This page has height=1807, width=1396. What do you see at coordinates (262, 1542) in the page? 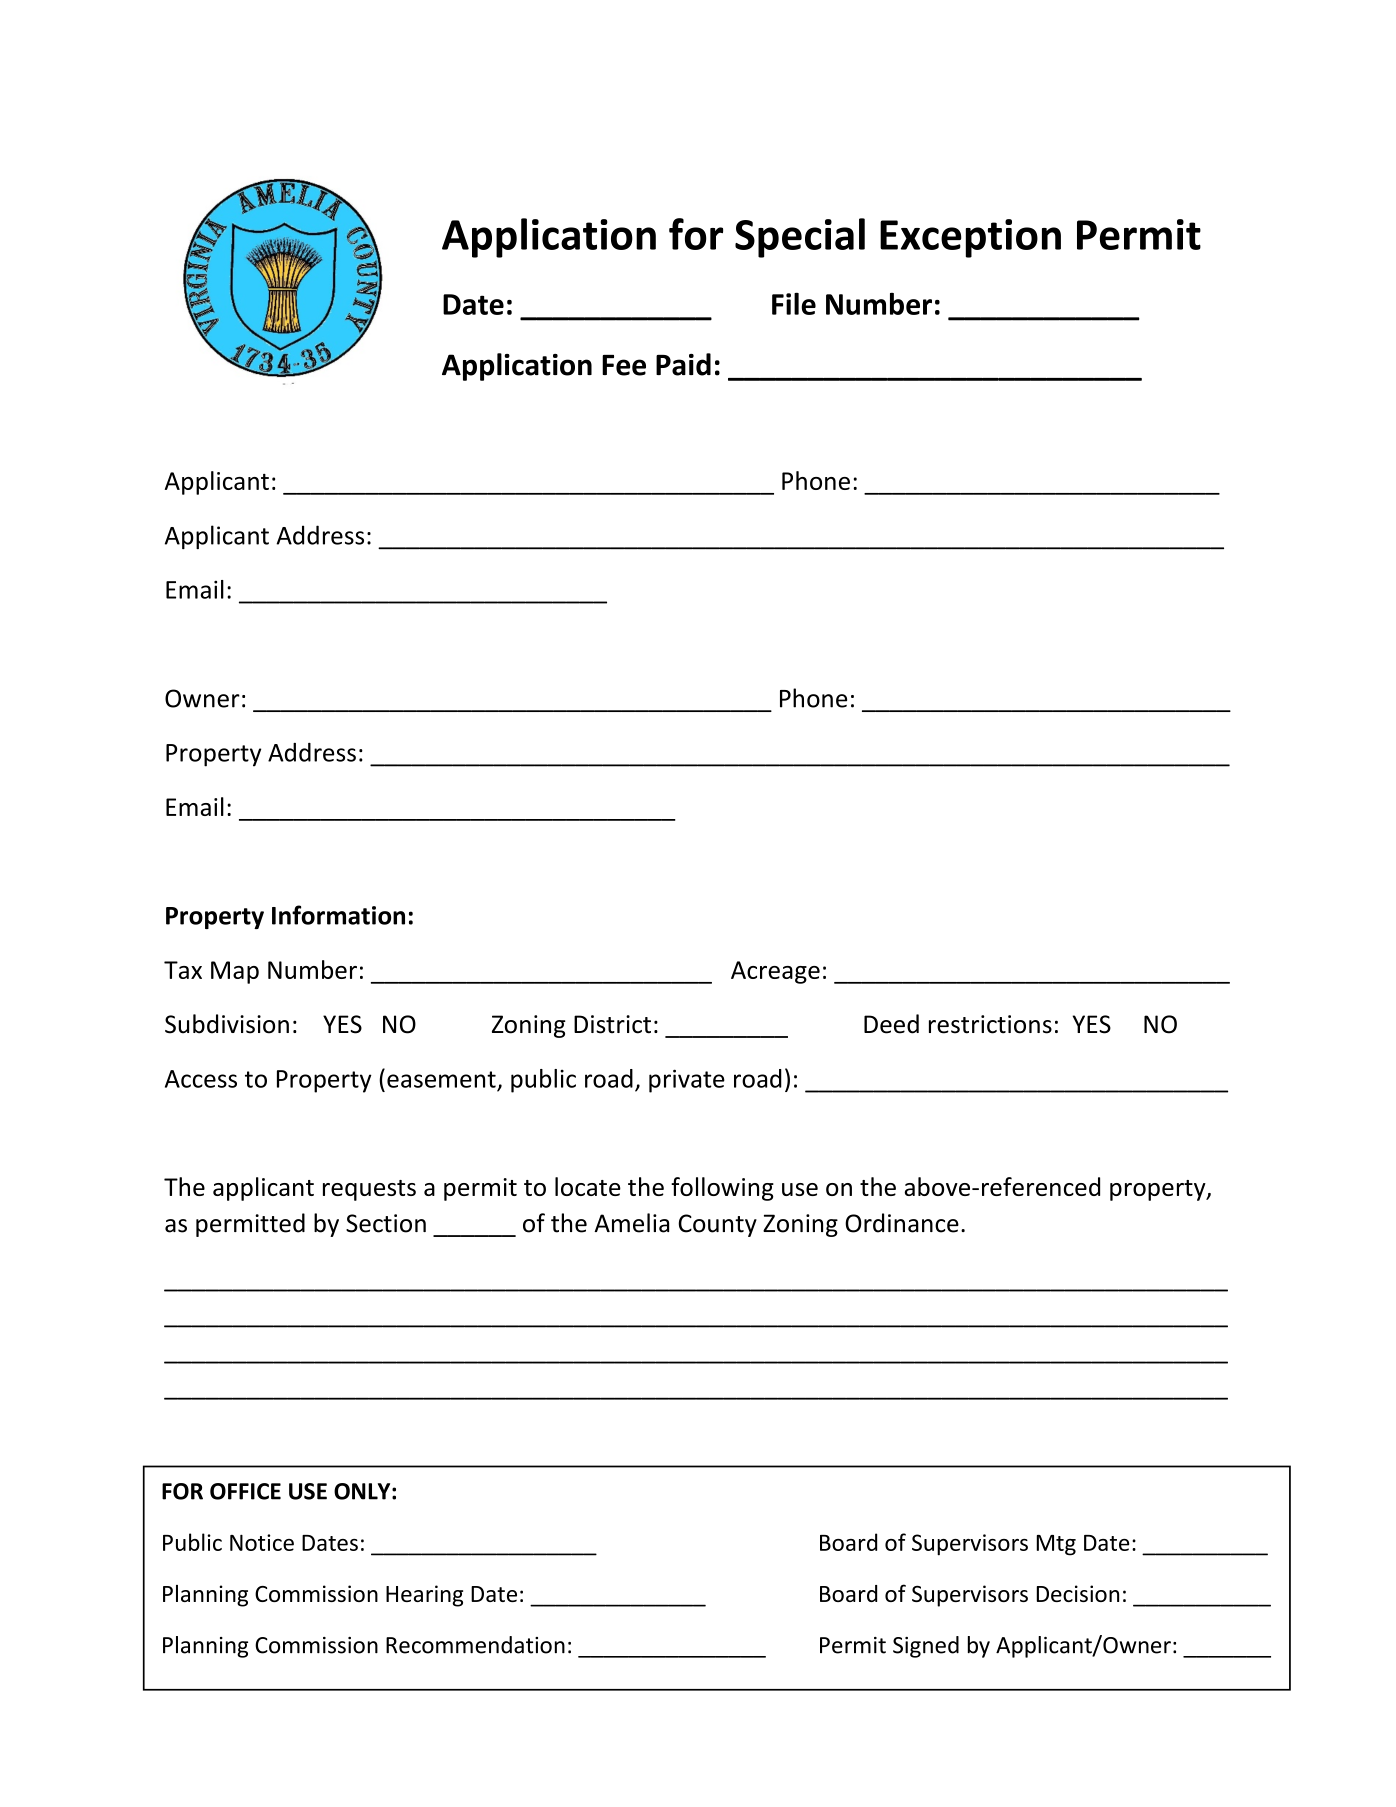
I see `Notice` at bounding box center [262, 1542].
